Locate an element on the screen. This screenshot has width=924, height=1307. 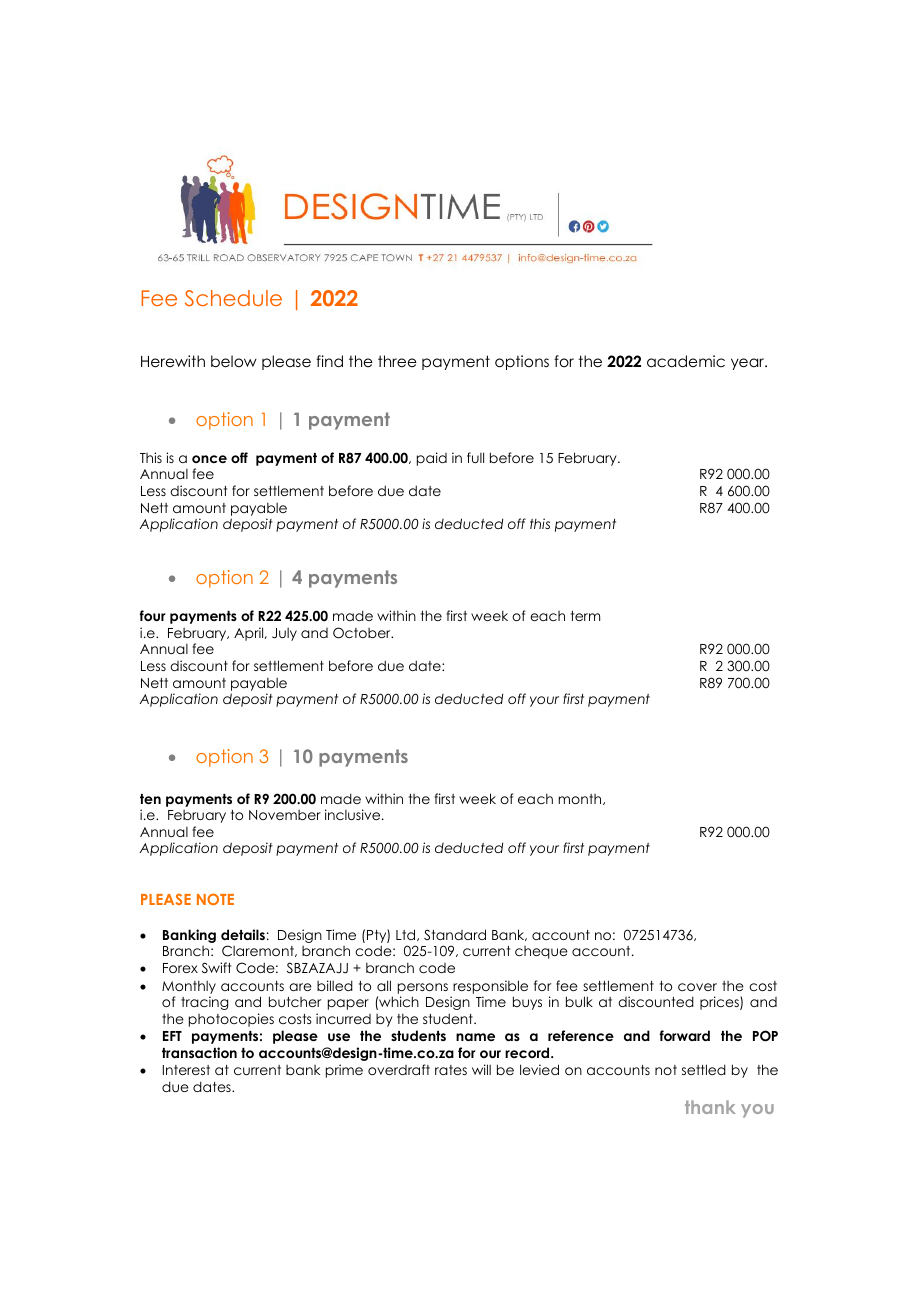
settled is located at coordinates (704, 1069).
